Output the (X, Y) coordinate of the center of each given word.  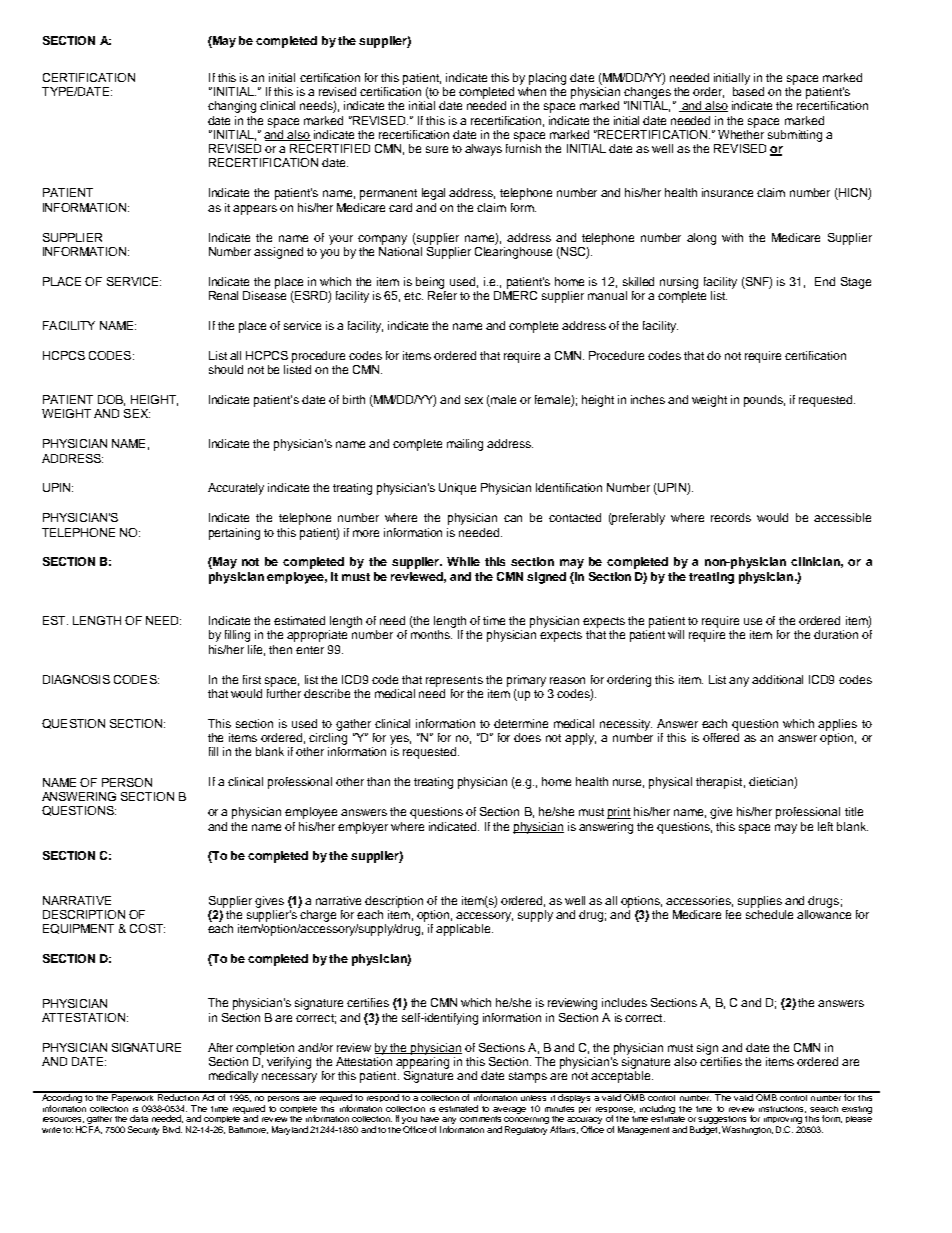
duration (836, 634)
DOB (111, 400)
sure (437, 149)
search (824, 1109)
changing (232, 107)
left (825, 826)
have (430, 1119)
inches (648, 399)
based (748, 90)
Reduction (178, 1096)
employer (363, 828)
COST (147, 928)
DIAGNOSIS (76, 679)
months (431, 634)
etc (413, 296)
